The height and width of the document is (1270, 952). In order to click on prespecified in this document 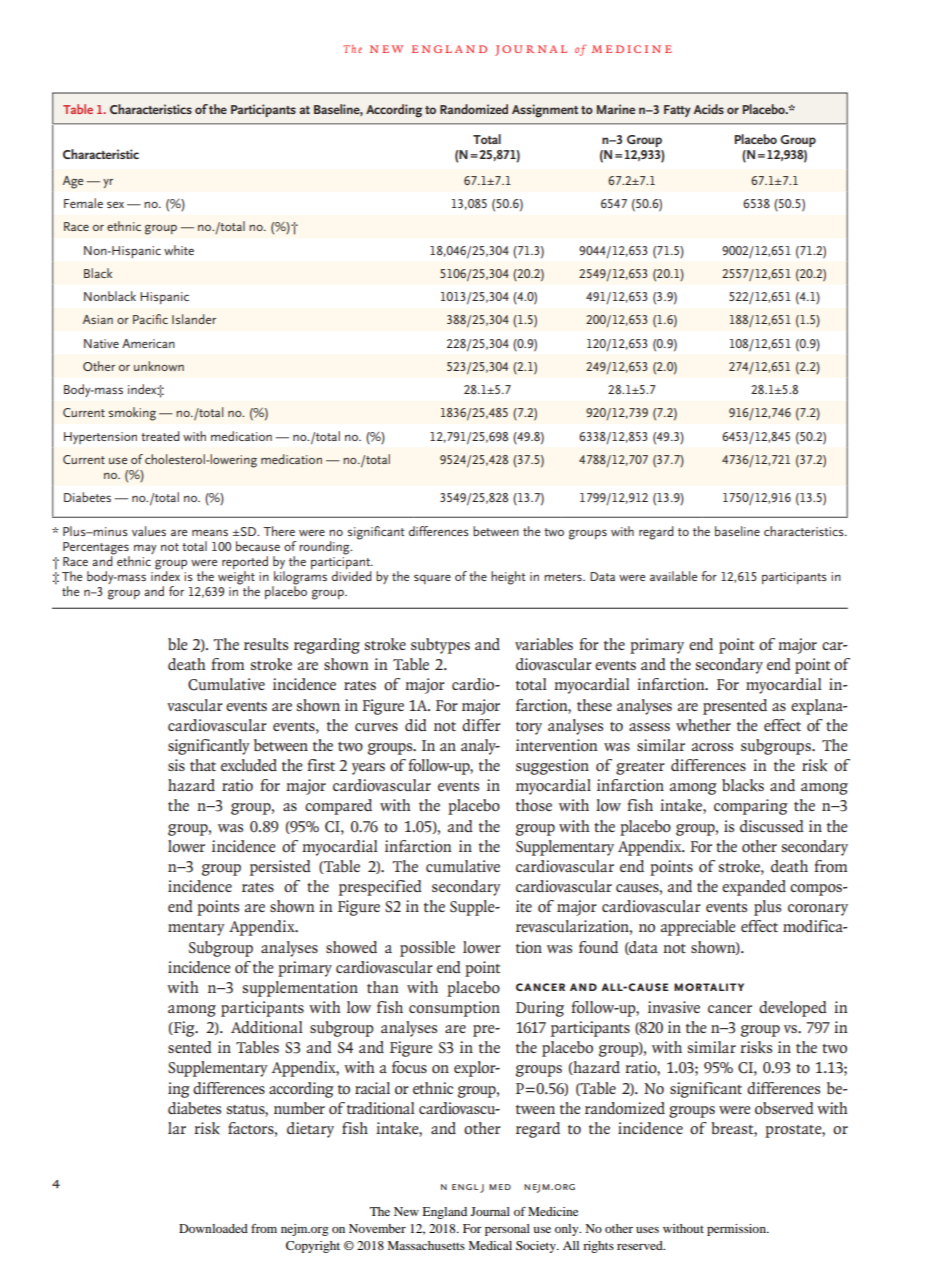, I will do `click(380, 888)`.
